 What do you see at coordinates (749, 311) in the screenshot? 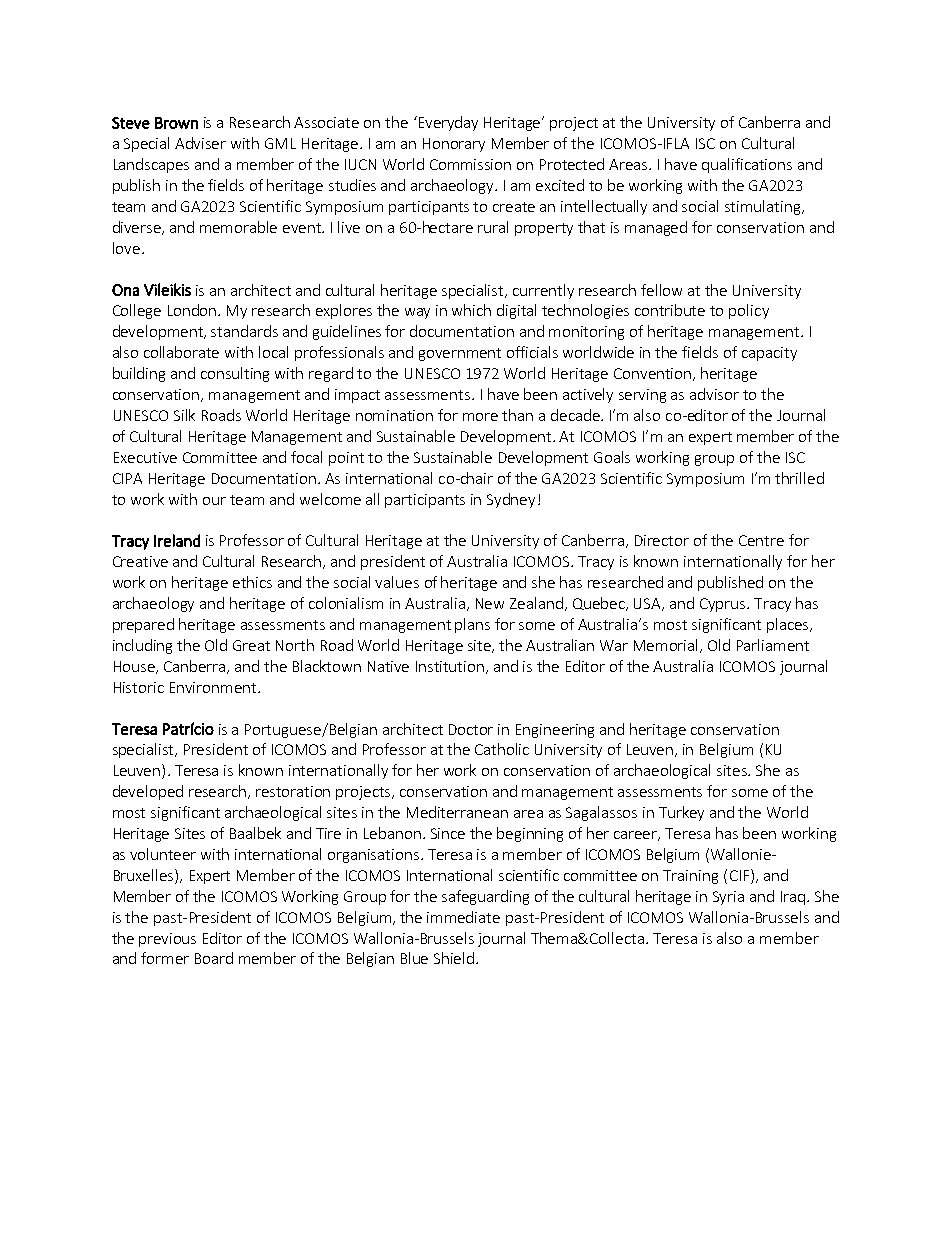
I see `policy` at bounding box center [749, 311].
